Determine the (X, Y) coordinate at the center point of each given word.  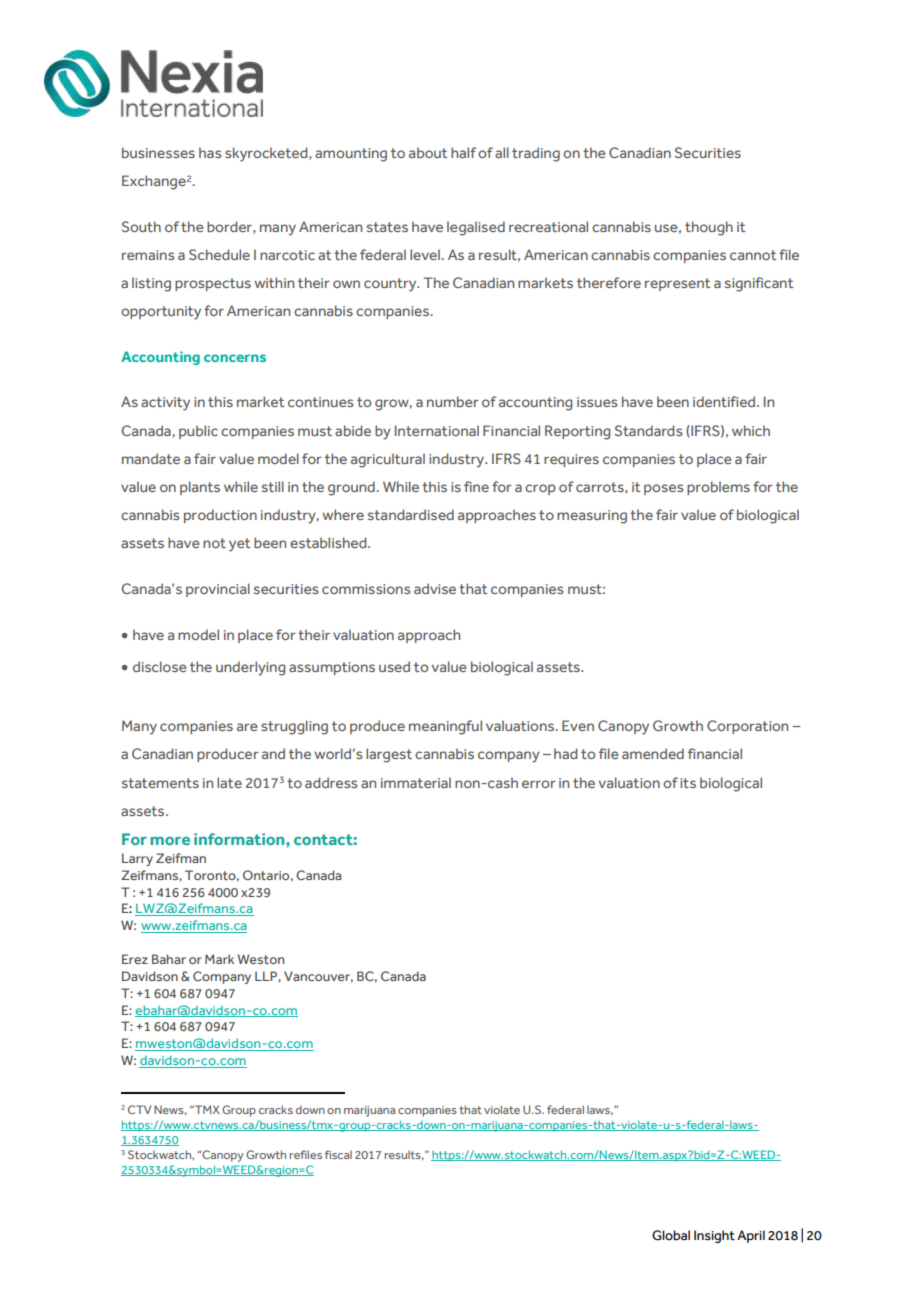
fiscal (338, 1154)
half (463, 152)
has (210, 152)
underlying (250, 668)
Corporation (747, 727)
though (709, 228)
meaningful (445, 727)
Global (671, 1235)
